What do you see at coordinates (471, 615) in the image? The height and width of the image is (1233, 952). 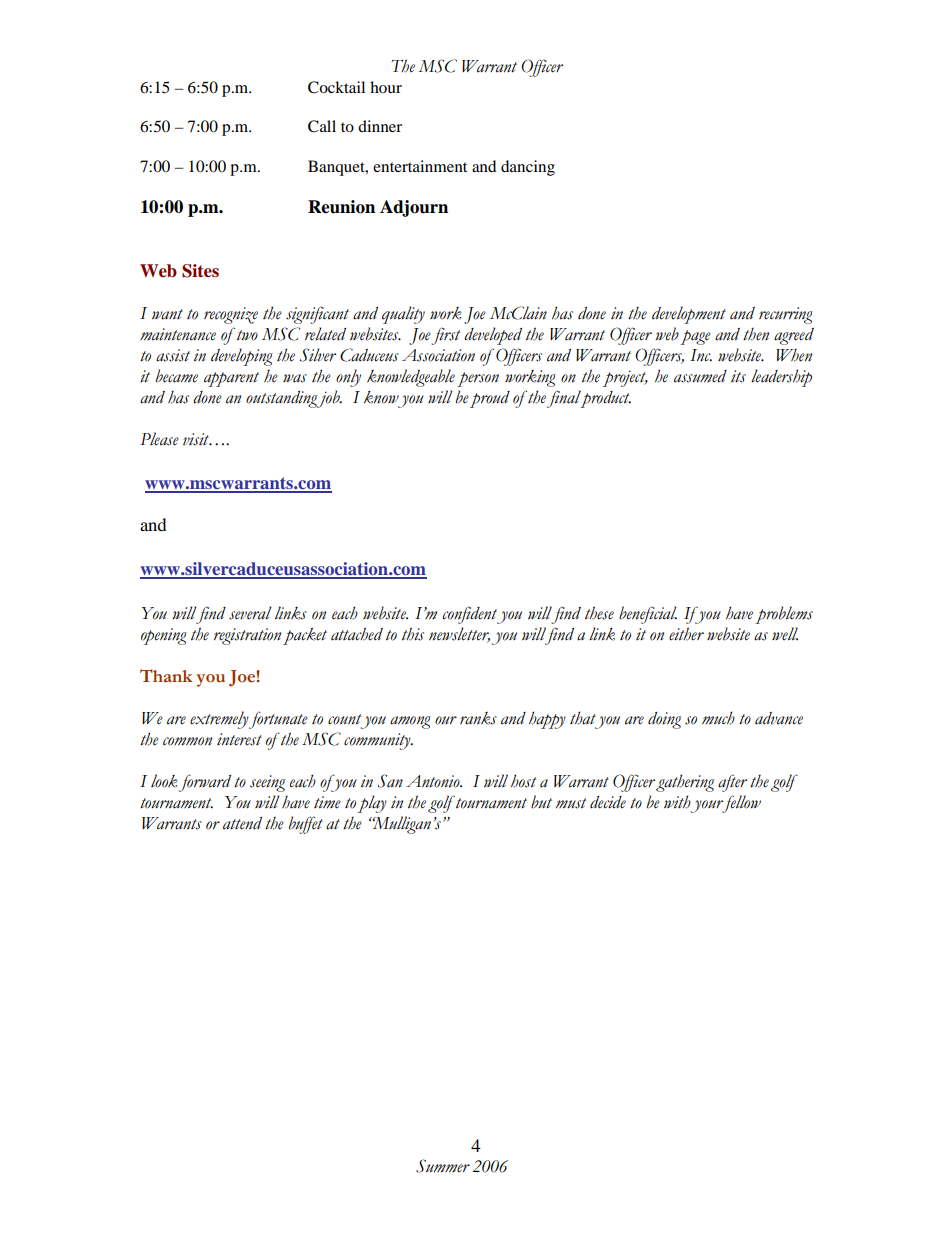 I see `confident` at bounding box center [471, 615].
